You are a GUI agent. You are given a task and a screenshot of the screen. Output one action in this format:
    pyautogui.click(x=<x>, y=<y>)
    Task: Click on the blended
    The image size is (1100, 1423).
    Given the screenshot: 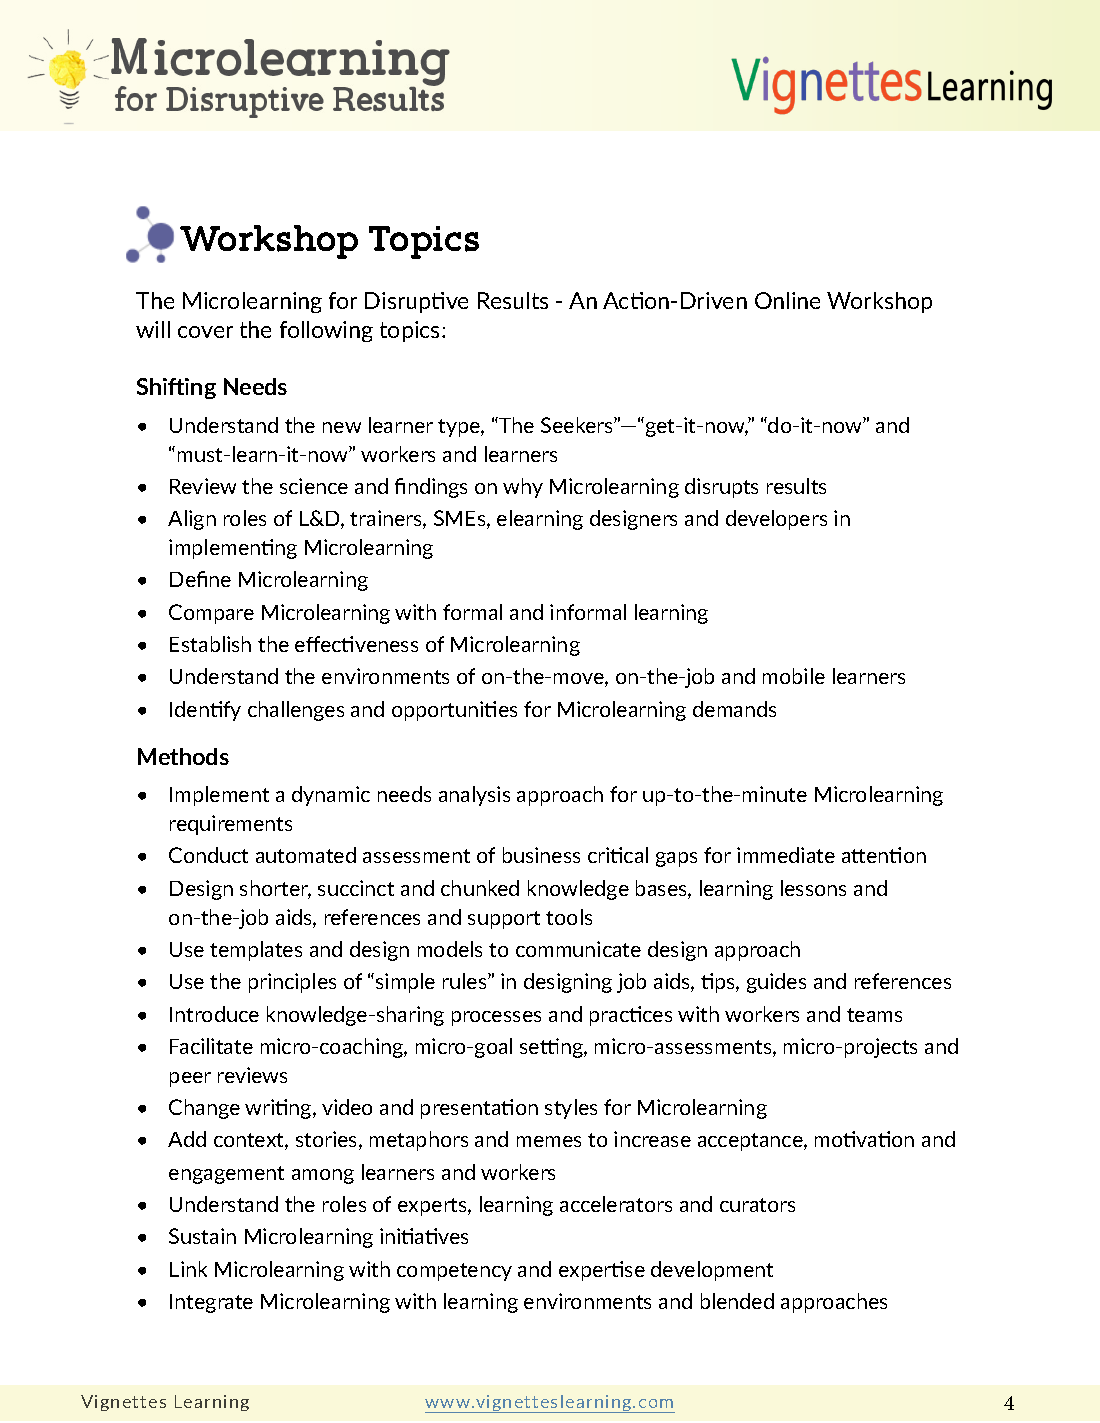 What is the action you would take?
    pyautogui.click(x=737, y=1301)
